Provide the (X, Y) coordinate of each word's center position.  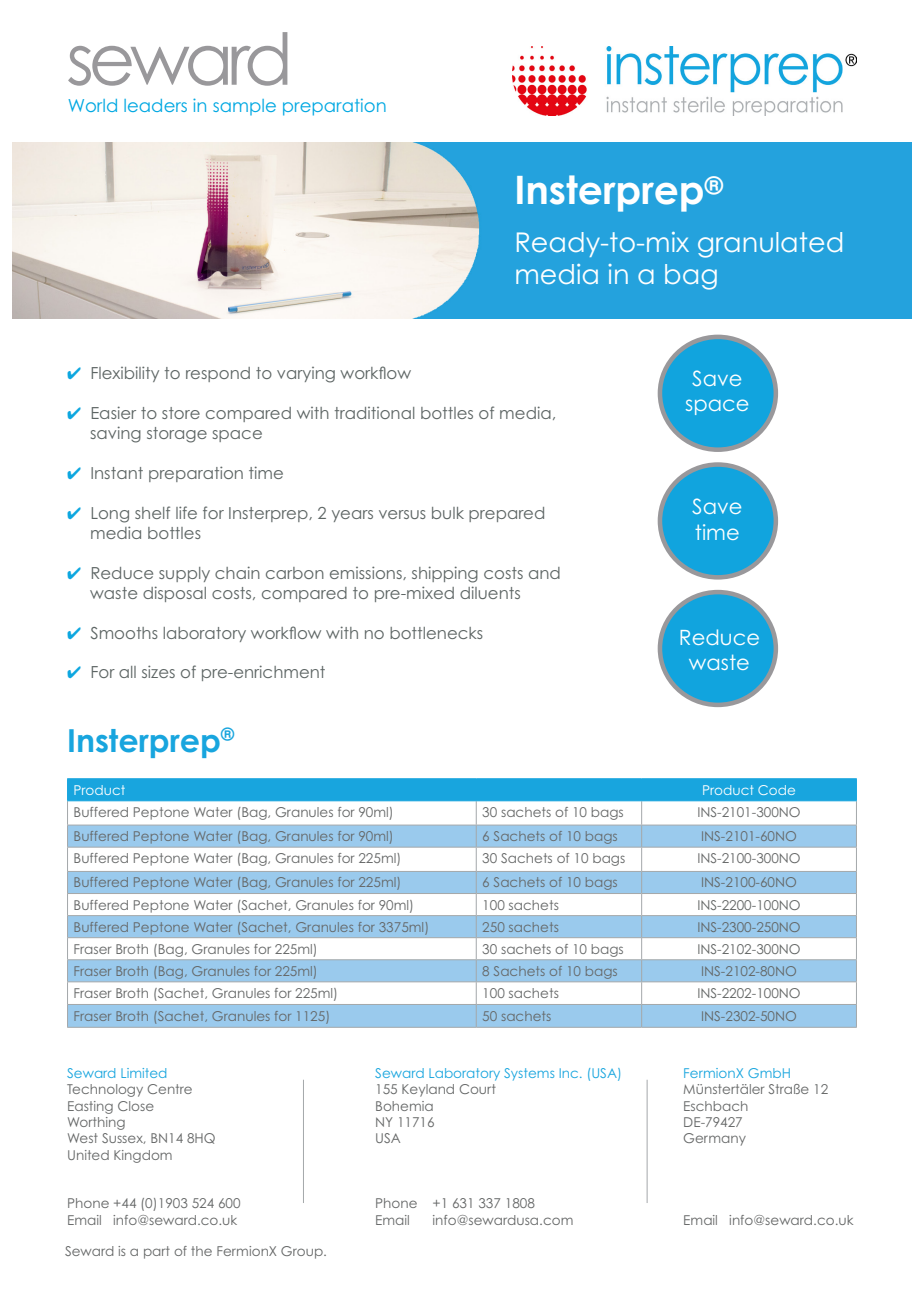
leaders (155, 105)
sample (244, 107)
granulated (770, 245)
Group (303, 1252)
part (157, 1252)
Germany (715, 1139)
